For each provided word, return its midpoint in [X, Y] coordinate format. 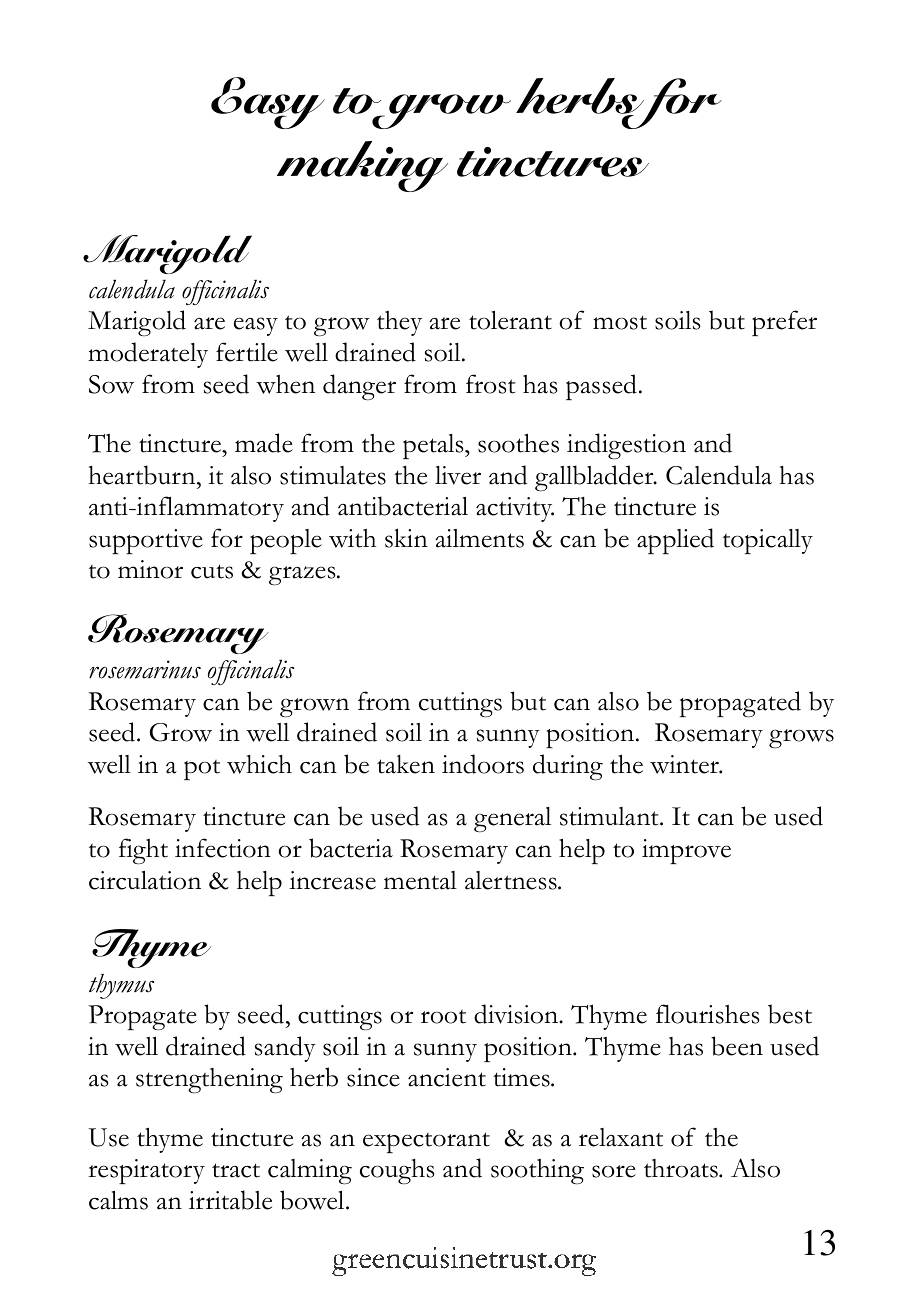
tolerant [510, 320]
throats [682, 1168]
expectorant [426, 1142]
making [362, 166]
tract [236, 1170]
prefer [784, 323]
